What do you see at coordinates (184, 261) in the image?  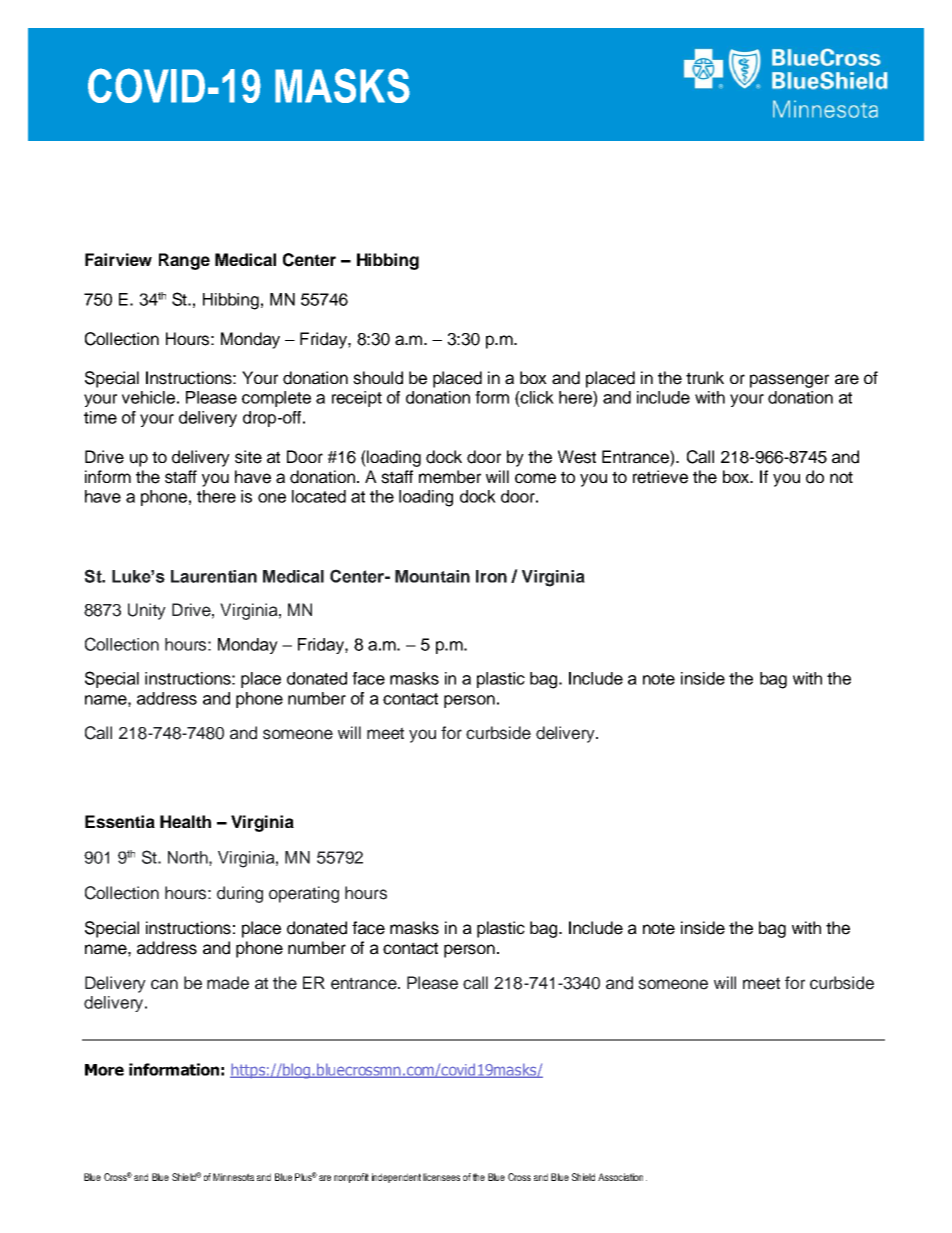 I see `Range` at bounding box center [184, 261].
